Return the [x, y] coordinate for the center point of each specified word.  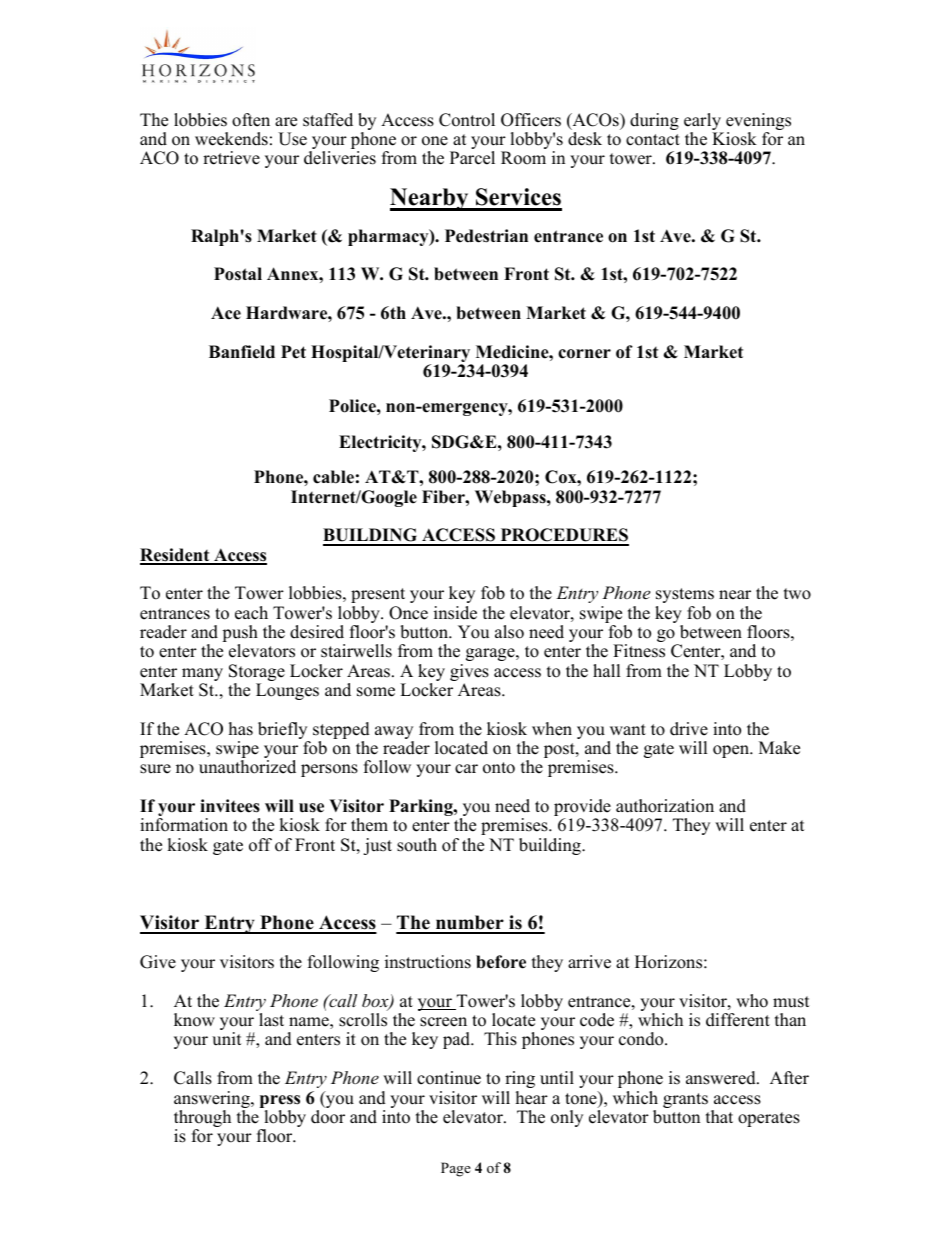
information [184, 825]
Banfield [242, 352]
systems [685, 595]
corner [584, 354]
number [470, 924]
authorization [665, 806]
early [703, 123]
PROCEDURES [563, 536]
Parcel [472, 158]
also [509, 632]
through [202, 1120]
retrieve [231, 158]
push [240, 635]
